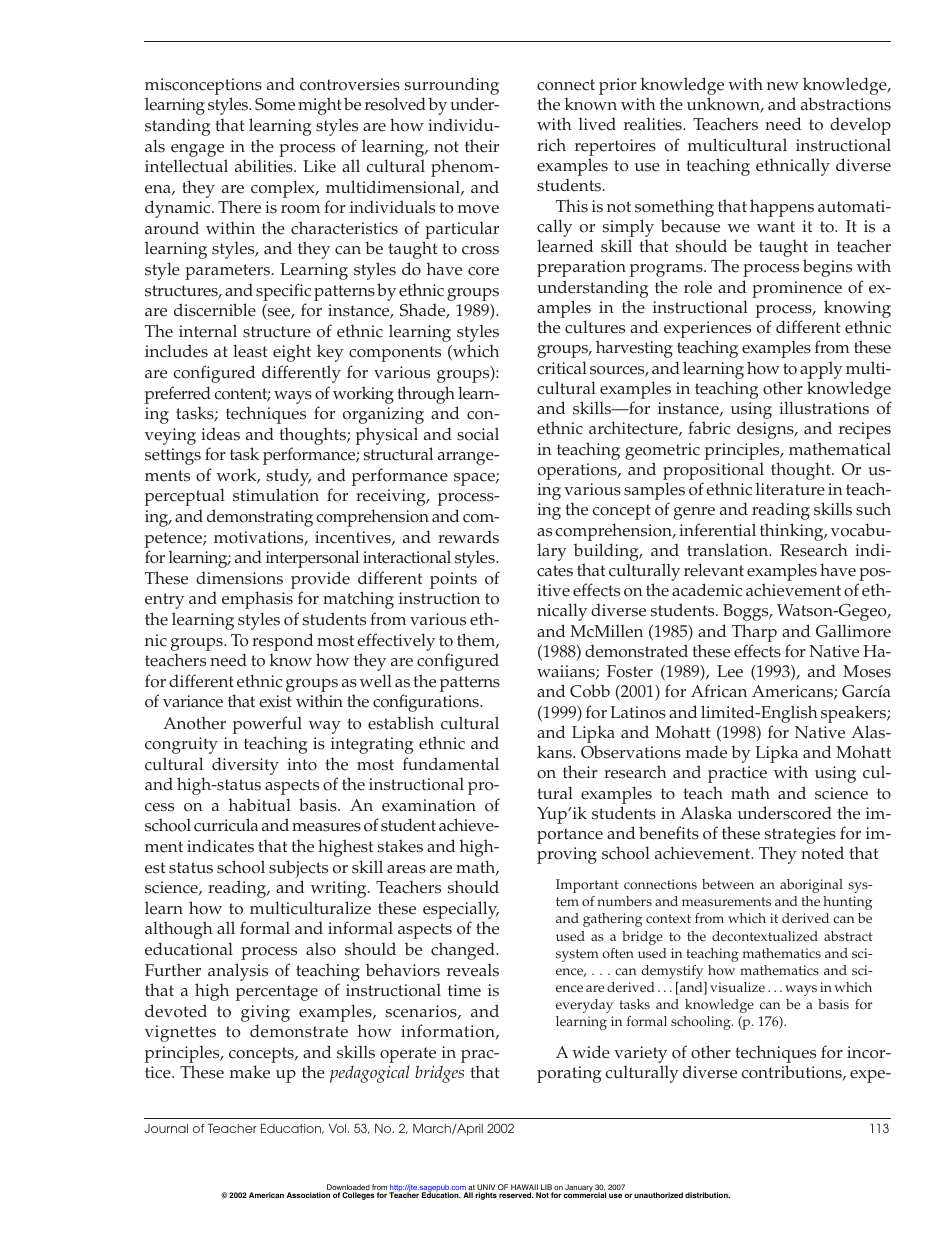 This page has height=1233, width=952. I want to click on Association, so click(308, 1195).
